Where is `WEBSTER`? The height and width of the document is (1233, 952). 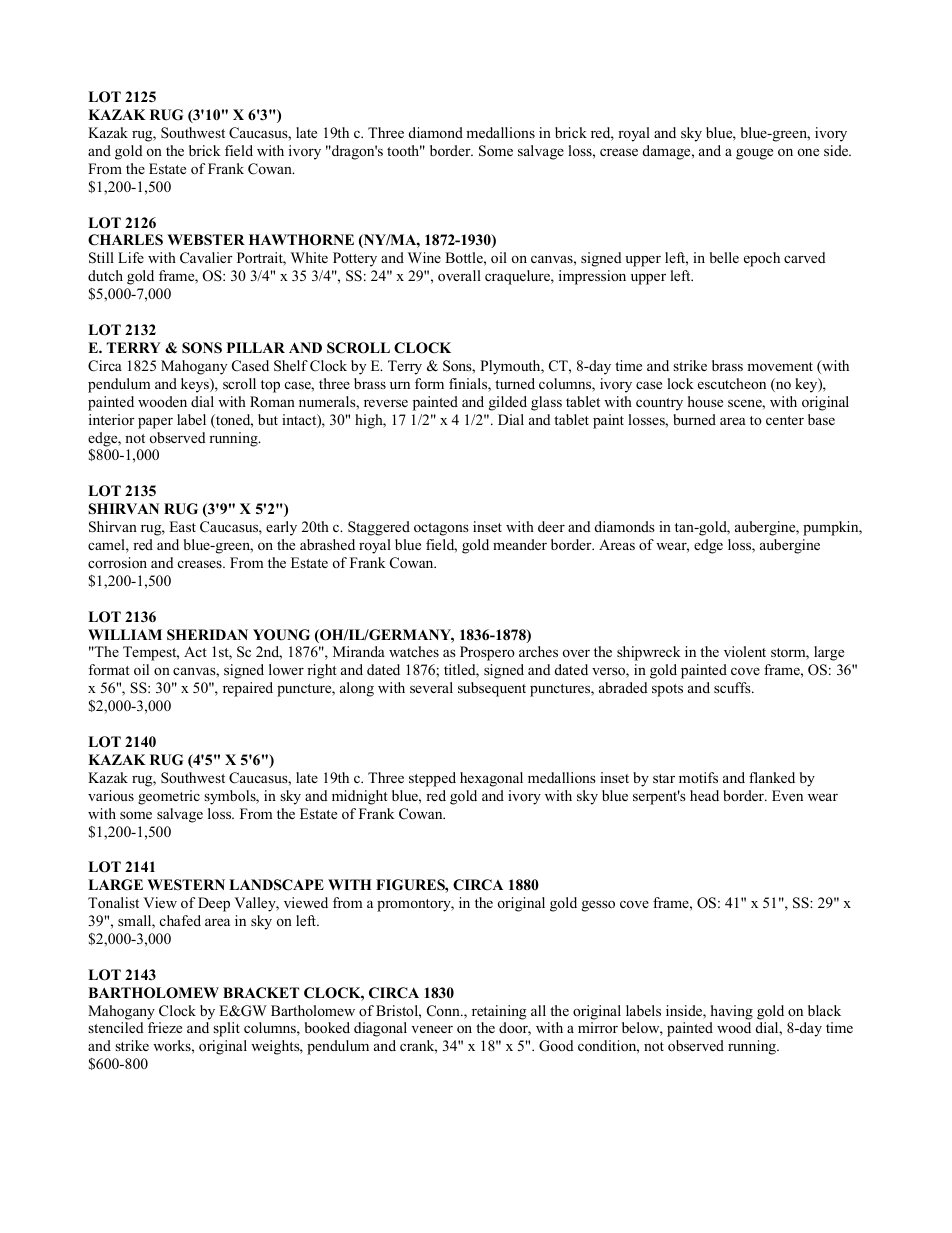 WEBSTER is located at coordinates (206, 240).
